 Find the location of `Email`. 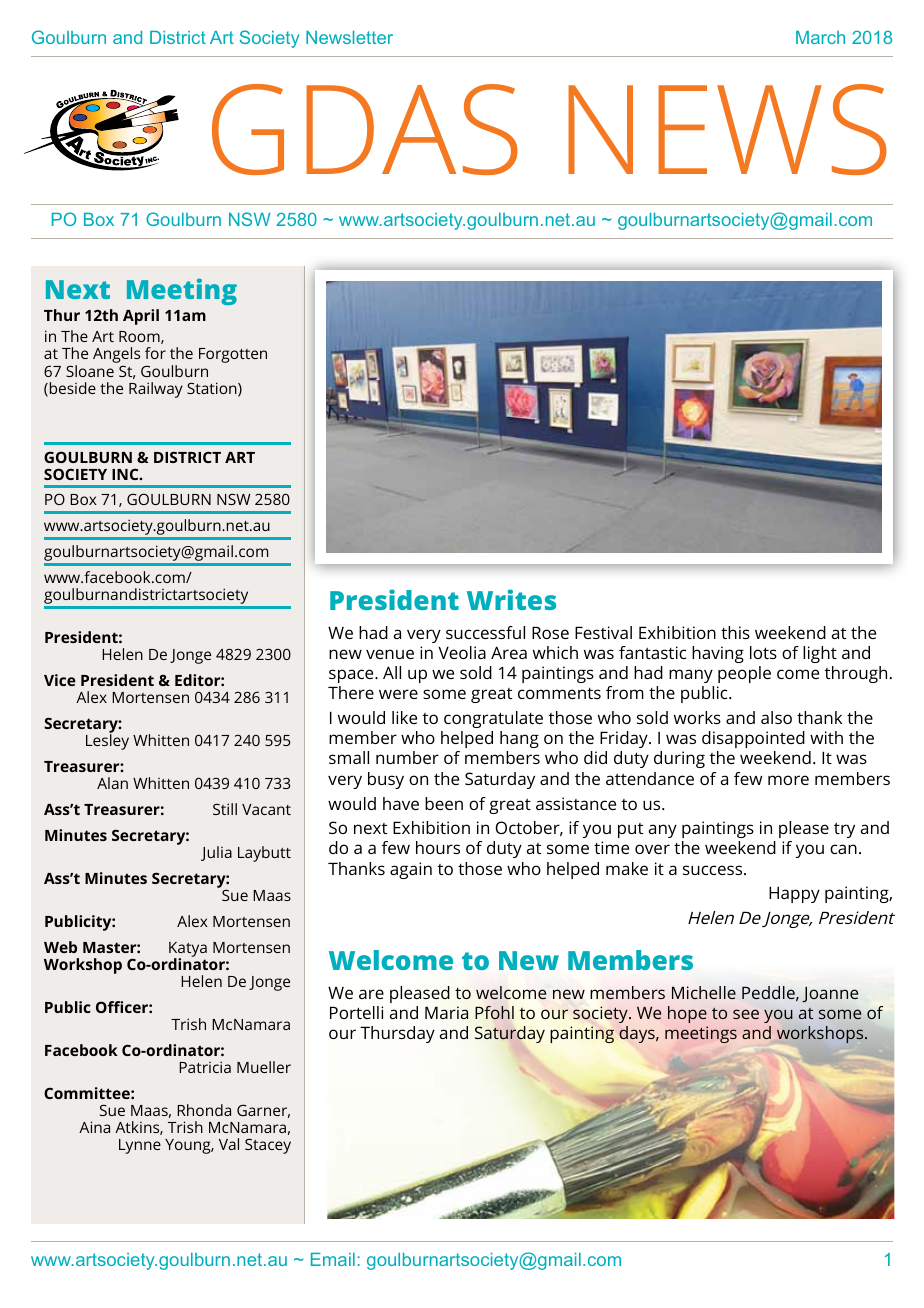

Email is located at coordinates (333, 1259).
